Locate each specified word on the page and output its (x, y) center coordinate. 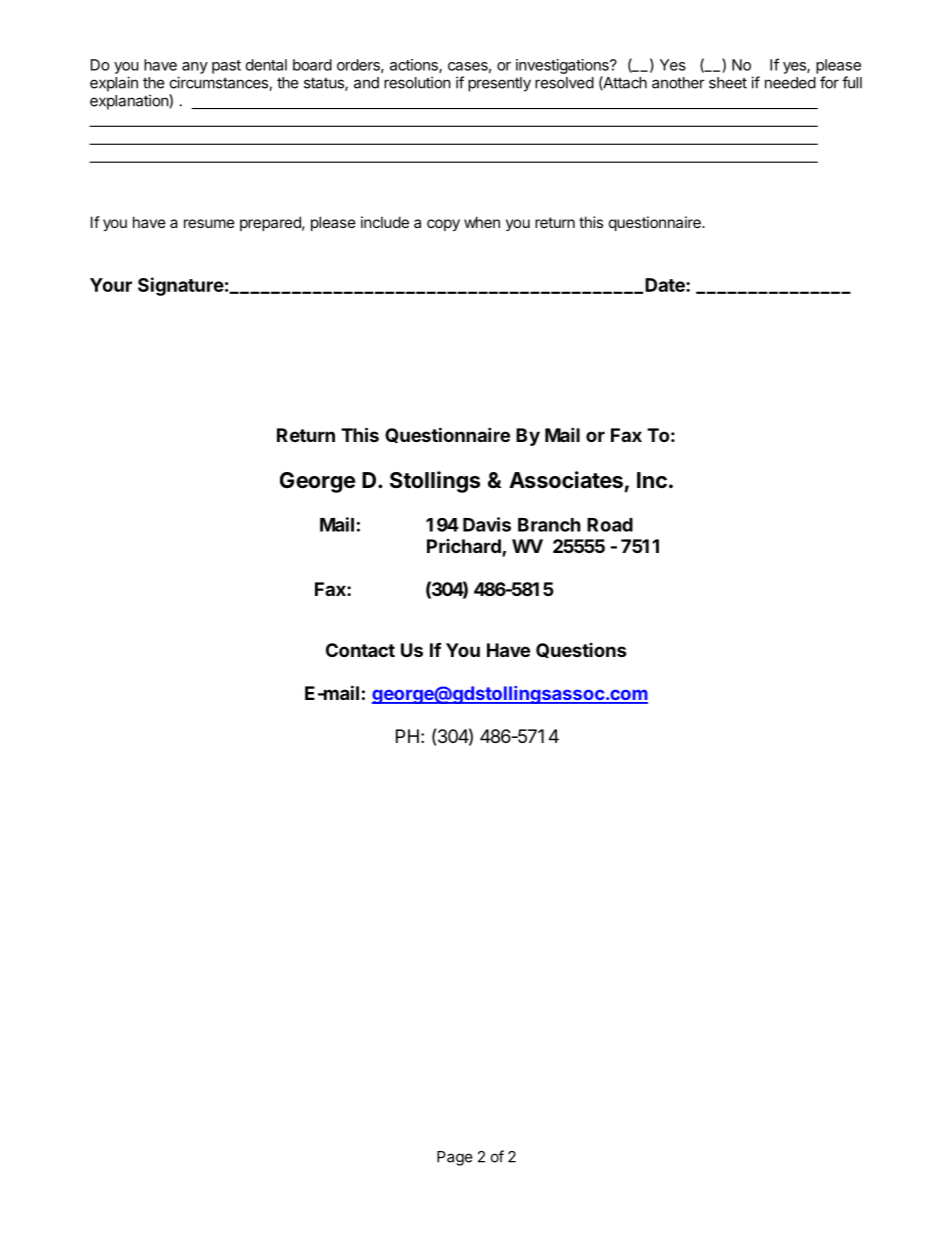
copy (443, 225)
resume (209, 223)
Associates (566, 480)
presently (499, 84)
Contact (360, 650)
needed (790, 83)
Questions (581, 650)
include (385, 222)
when (482, 222)
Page (455, 1158)
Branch (549, 525)
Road (610, 525)
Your (111, 285)
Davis (487, 524)
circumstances (220, 83)
